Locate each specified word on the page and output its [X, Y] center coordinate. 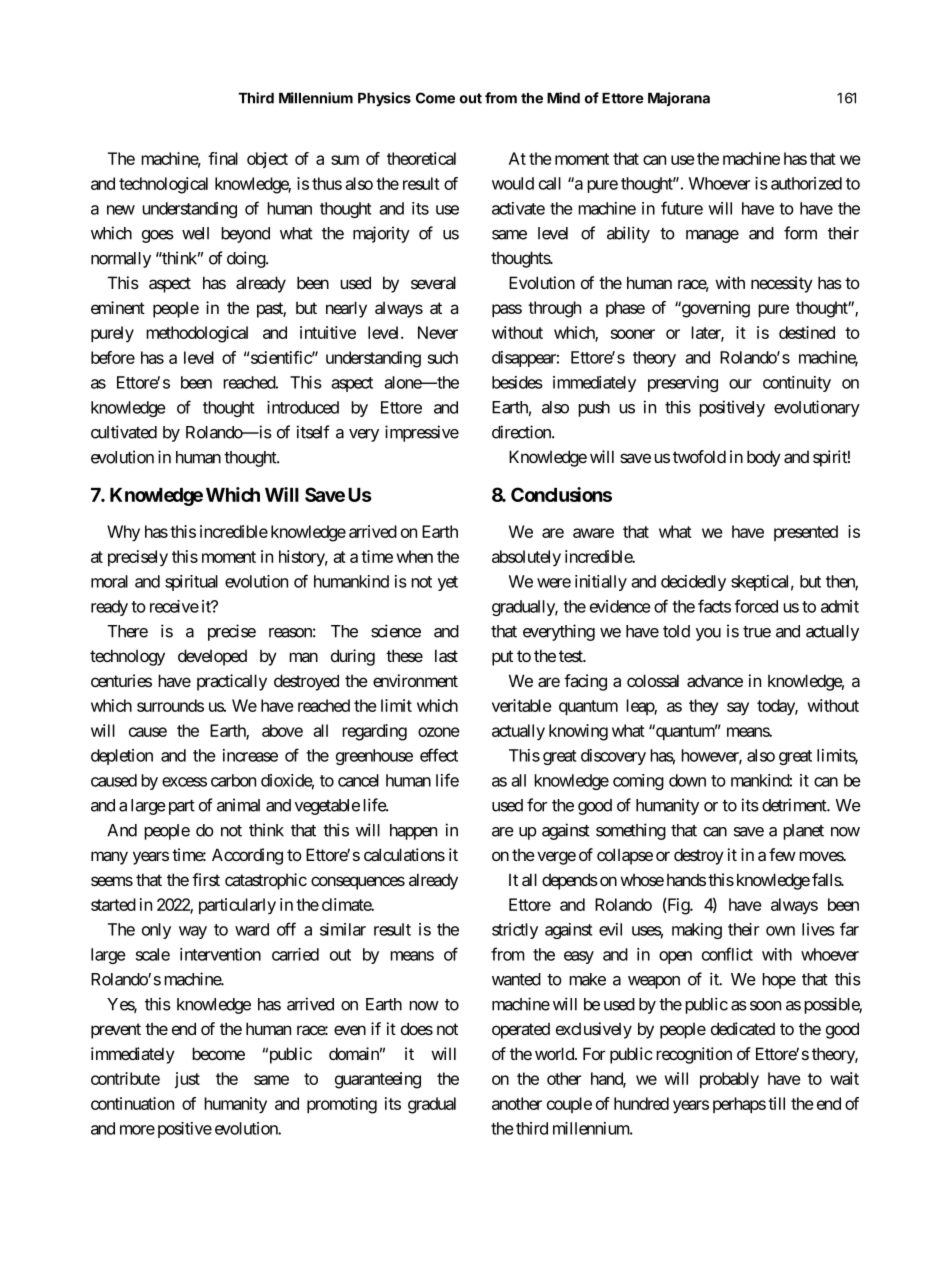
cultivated [124, 432]
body [764, 458]
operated [521, 1031]
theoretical [421, 158]
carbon [233, 780]
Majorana [679, 99]
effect [439, 755]
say [738, 709]
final [223, 158]
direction [522, 432]
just [187, 1080]
